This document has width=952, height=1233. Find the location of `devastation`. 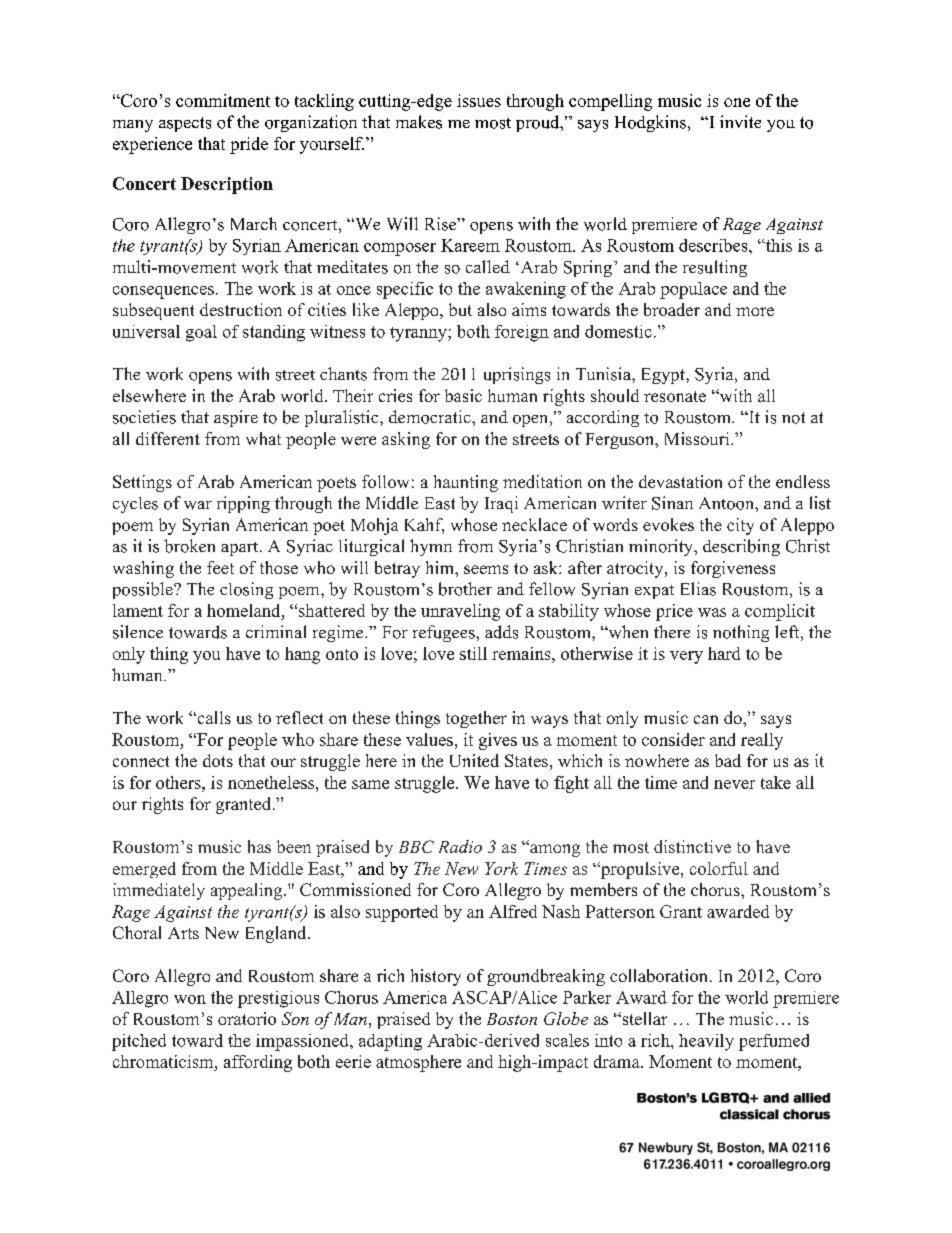

devastation is located at coordinates (680, 481).
